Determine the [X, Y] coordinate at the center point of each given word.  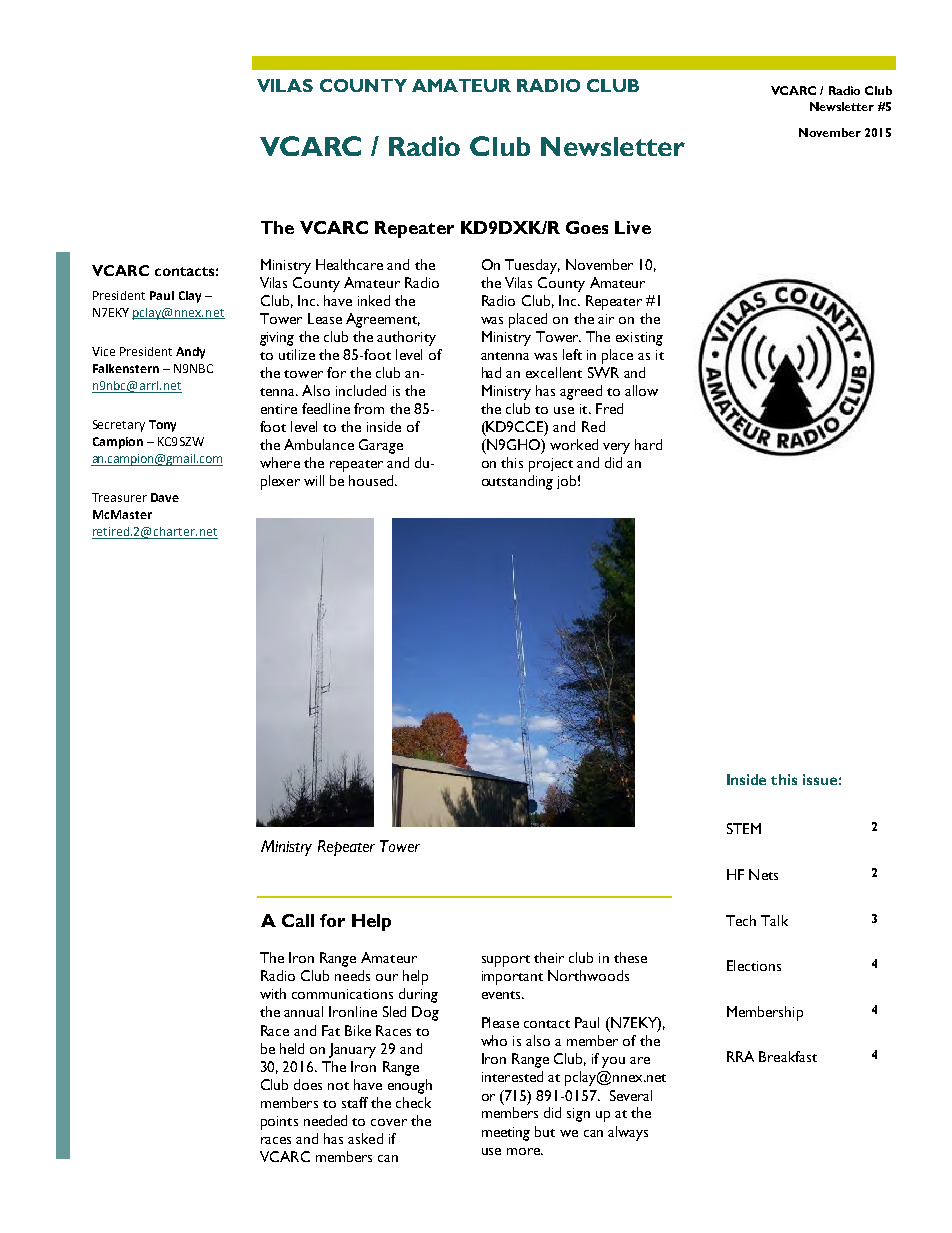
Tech [741, 920]
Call [298, 920]
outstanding [517, 482]
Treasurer [119, 497]
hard [648, 444]
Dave [165, 497]
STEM [744, 828]
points [279, 1123]
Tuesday [532, 266]
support [506, 961]
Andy [190, 353]
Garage [381, 446]
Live [633, 227]
